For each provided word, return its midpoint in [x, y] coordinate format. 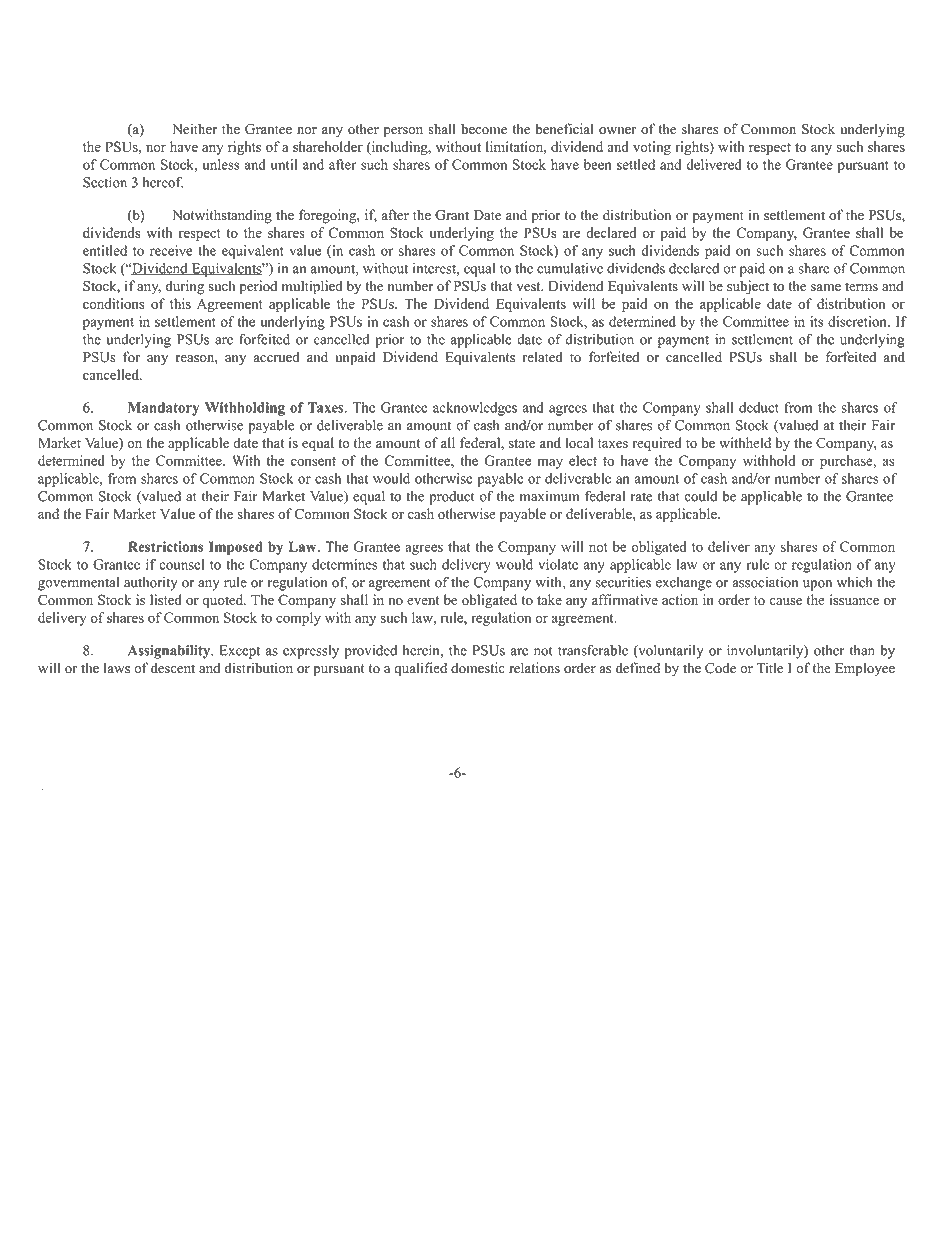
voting [652, 148]
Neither [194, 129]
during [185, 287]
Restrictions [165, 546]
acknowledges [475, 409]
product [452, 498]
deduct [759, 407]
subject [748, 287]
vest [530, 287]
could [701, 496]
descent [173, 668]
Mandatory [163, 409]
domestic [478, 668]
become [484, 129]
